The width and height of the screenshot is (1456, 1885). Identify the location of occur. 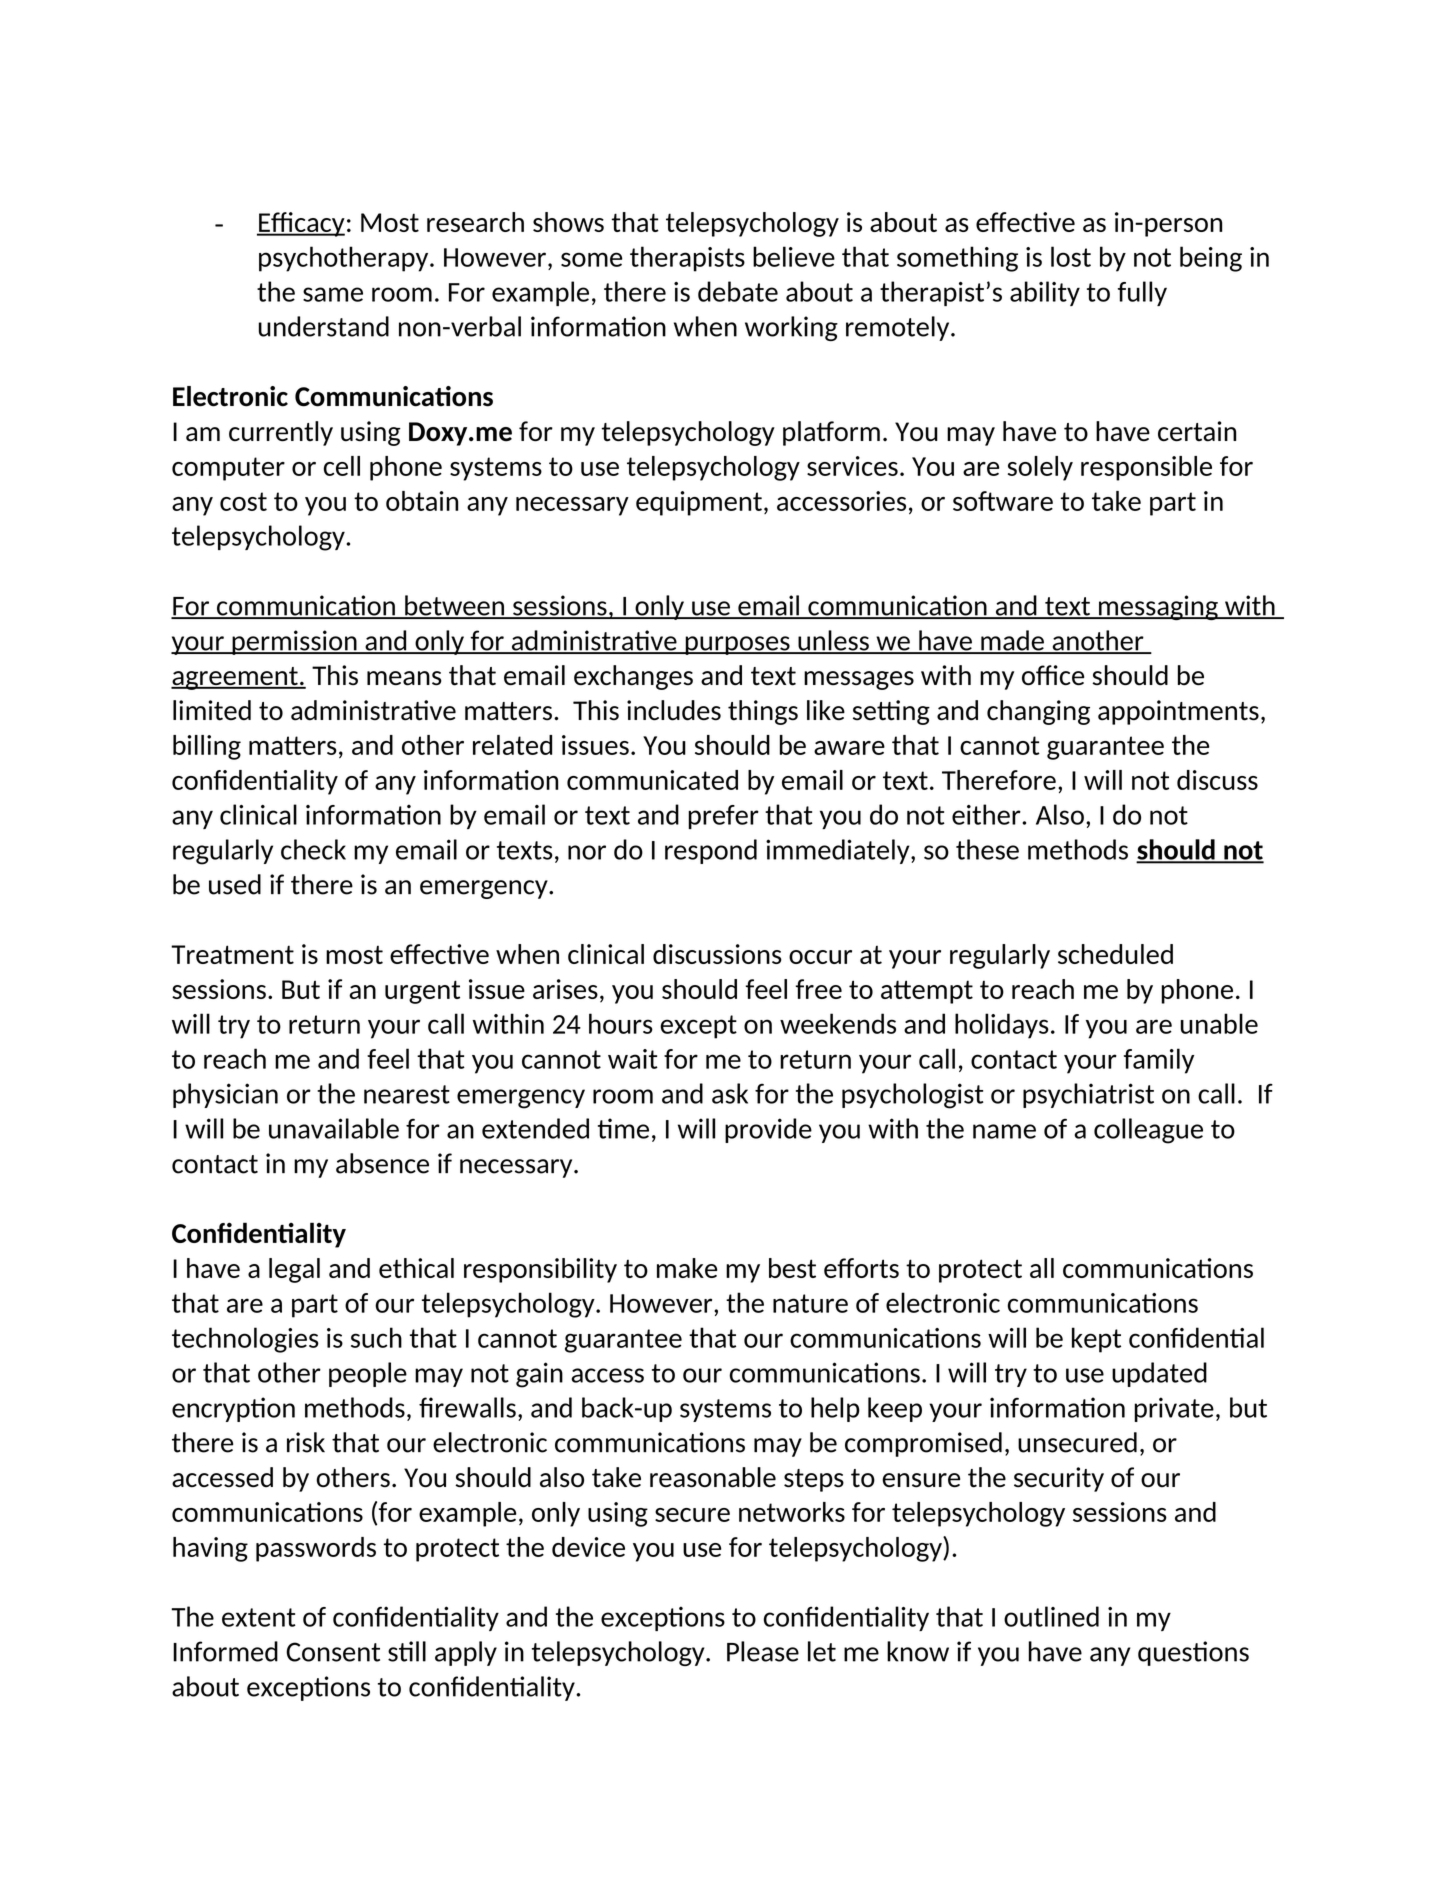
(820, 957).
